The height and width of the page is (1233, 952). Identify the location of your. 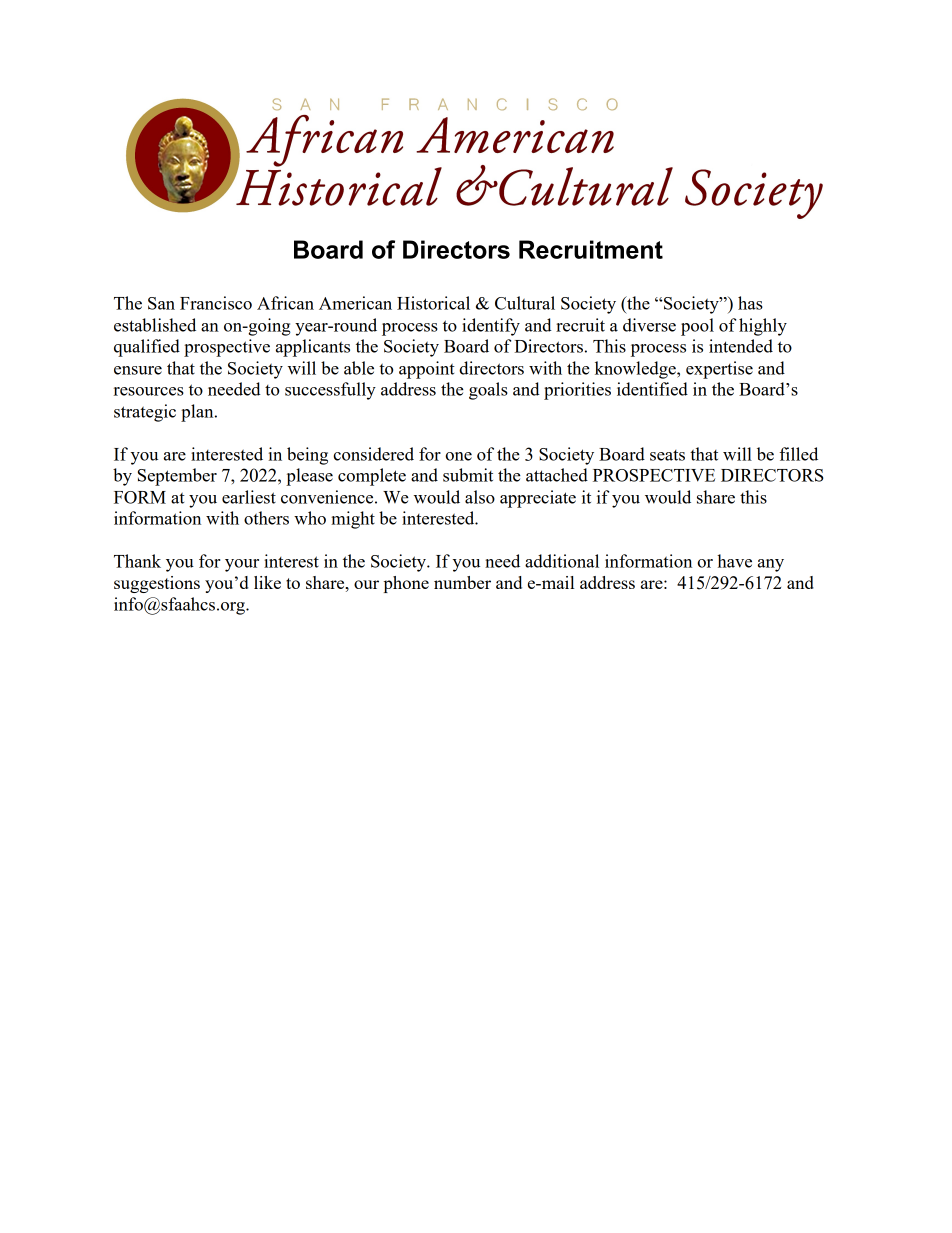
(242, 565).
